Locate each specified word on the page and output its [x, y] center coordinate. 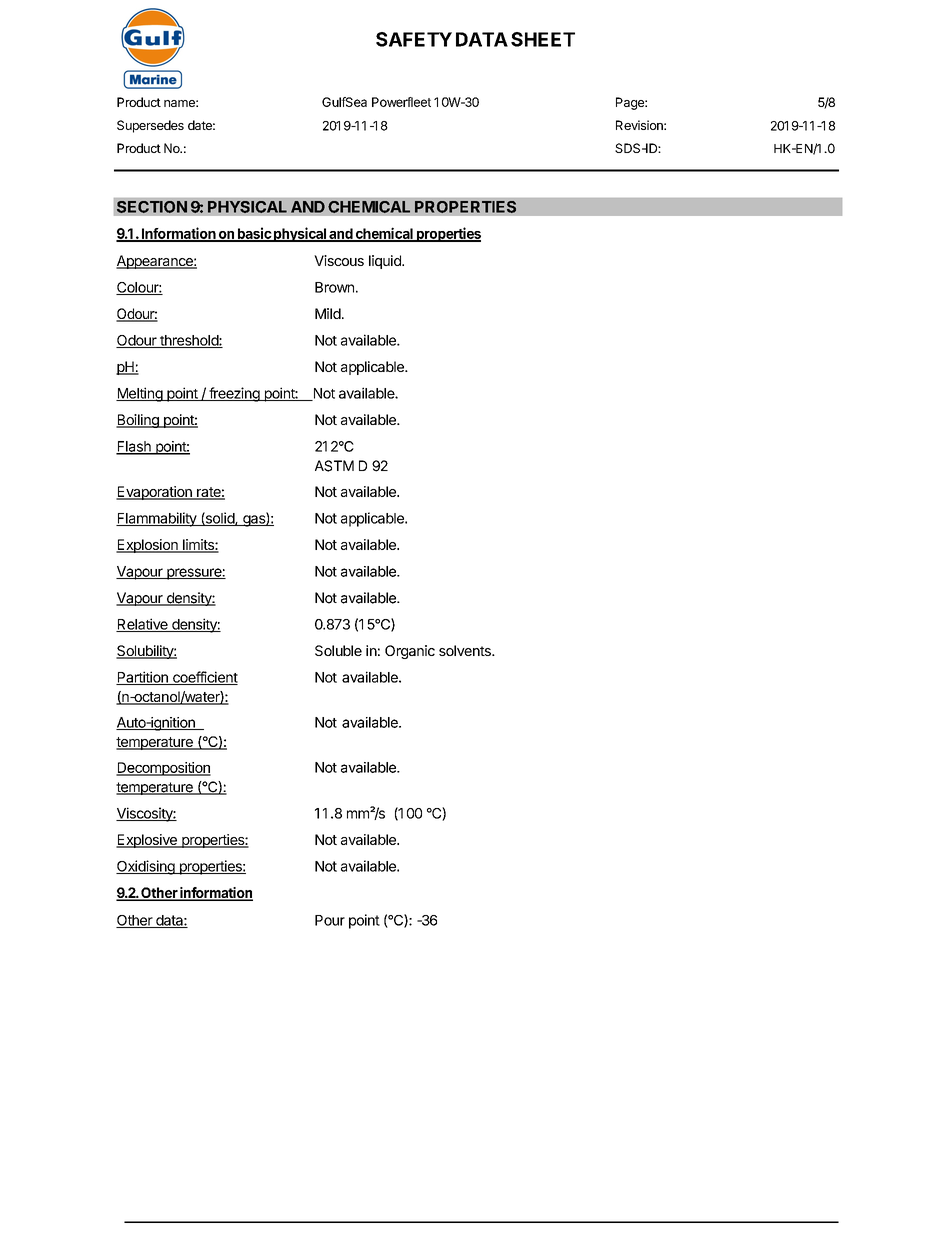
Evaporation [155, 493]
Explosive [147, 841]
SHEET [543, 39]
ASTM [334, 466]
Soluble [338, 650]
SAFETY [414, 39]
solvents [466, 650]
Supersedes [150, 126]
